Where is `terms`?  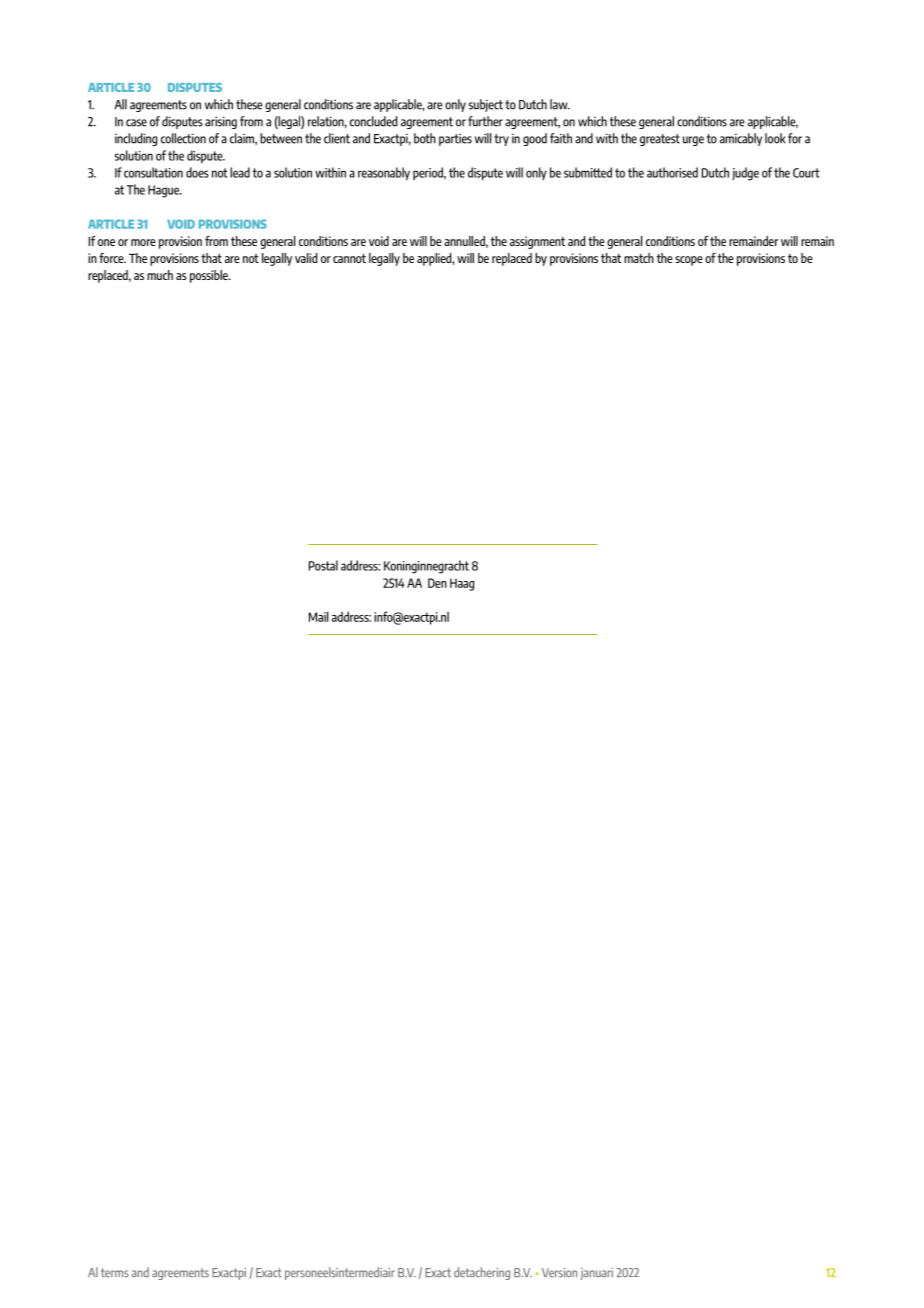
terms is located at coordinates (115, 1272).
